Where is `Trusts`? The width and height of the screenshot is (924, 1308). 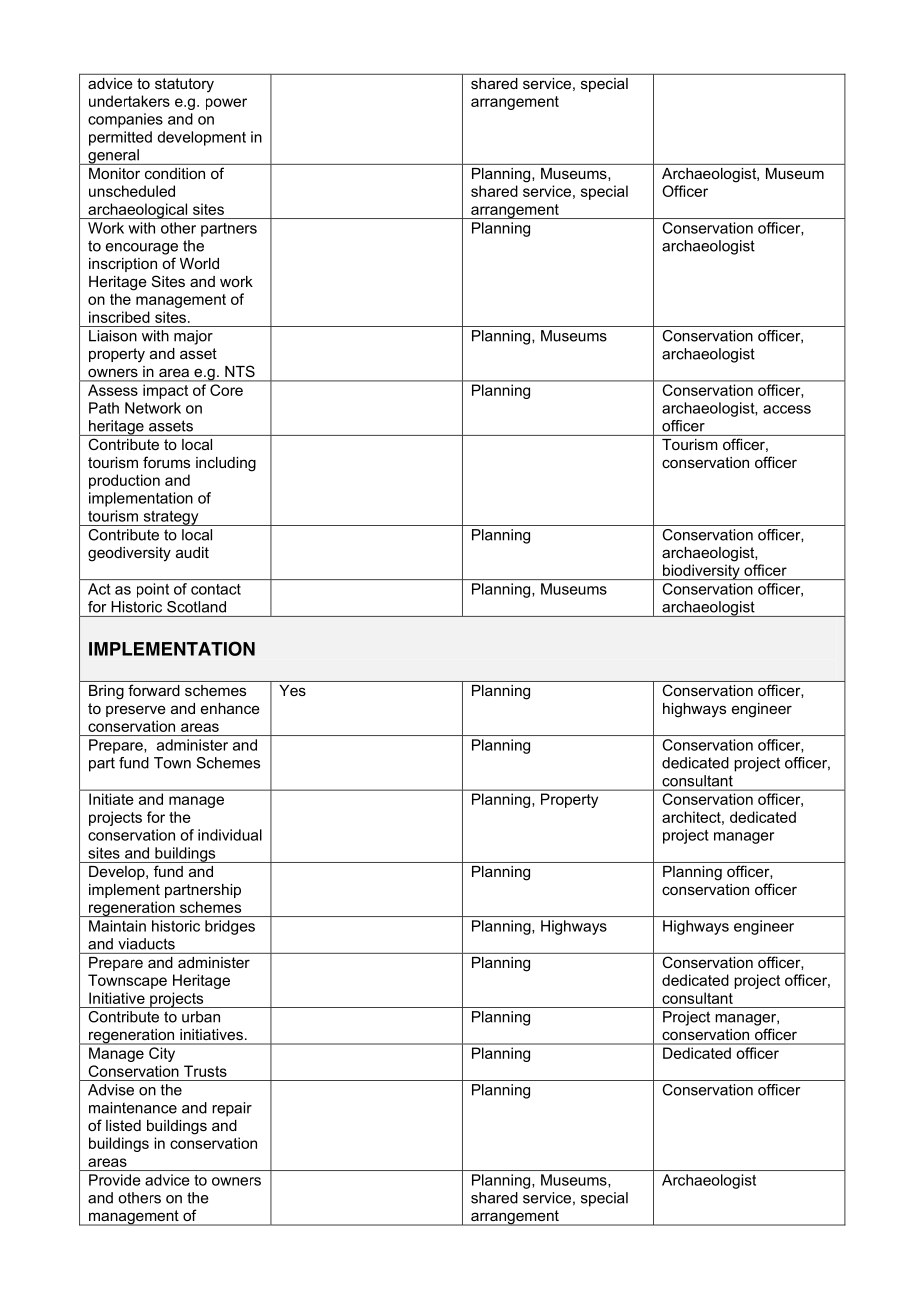
Trusts is located at coordinates (205, 1071).
